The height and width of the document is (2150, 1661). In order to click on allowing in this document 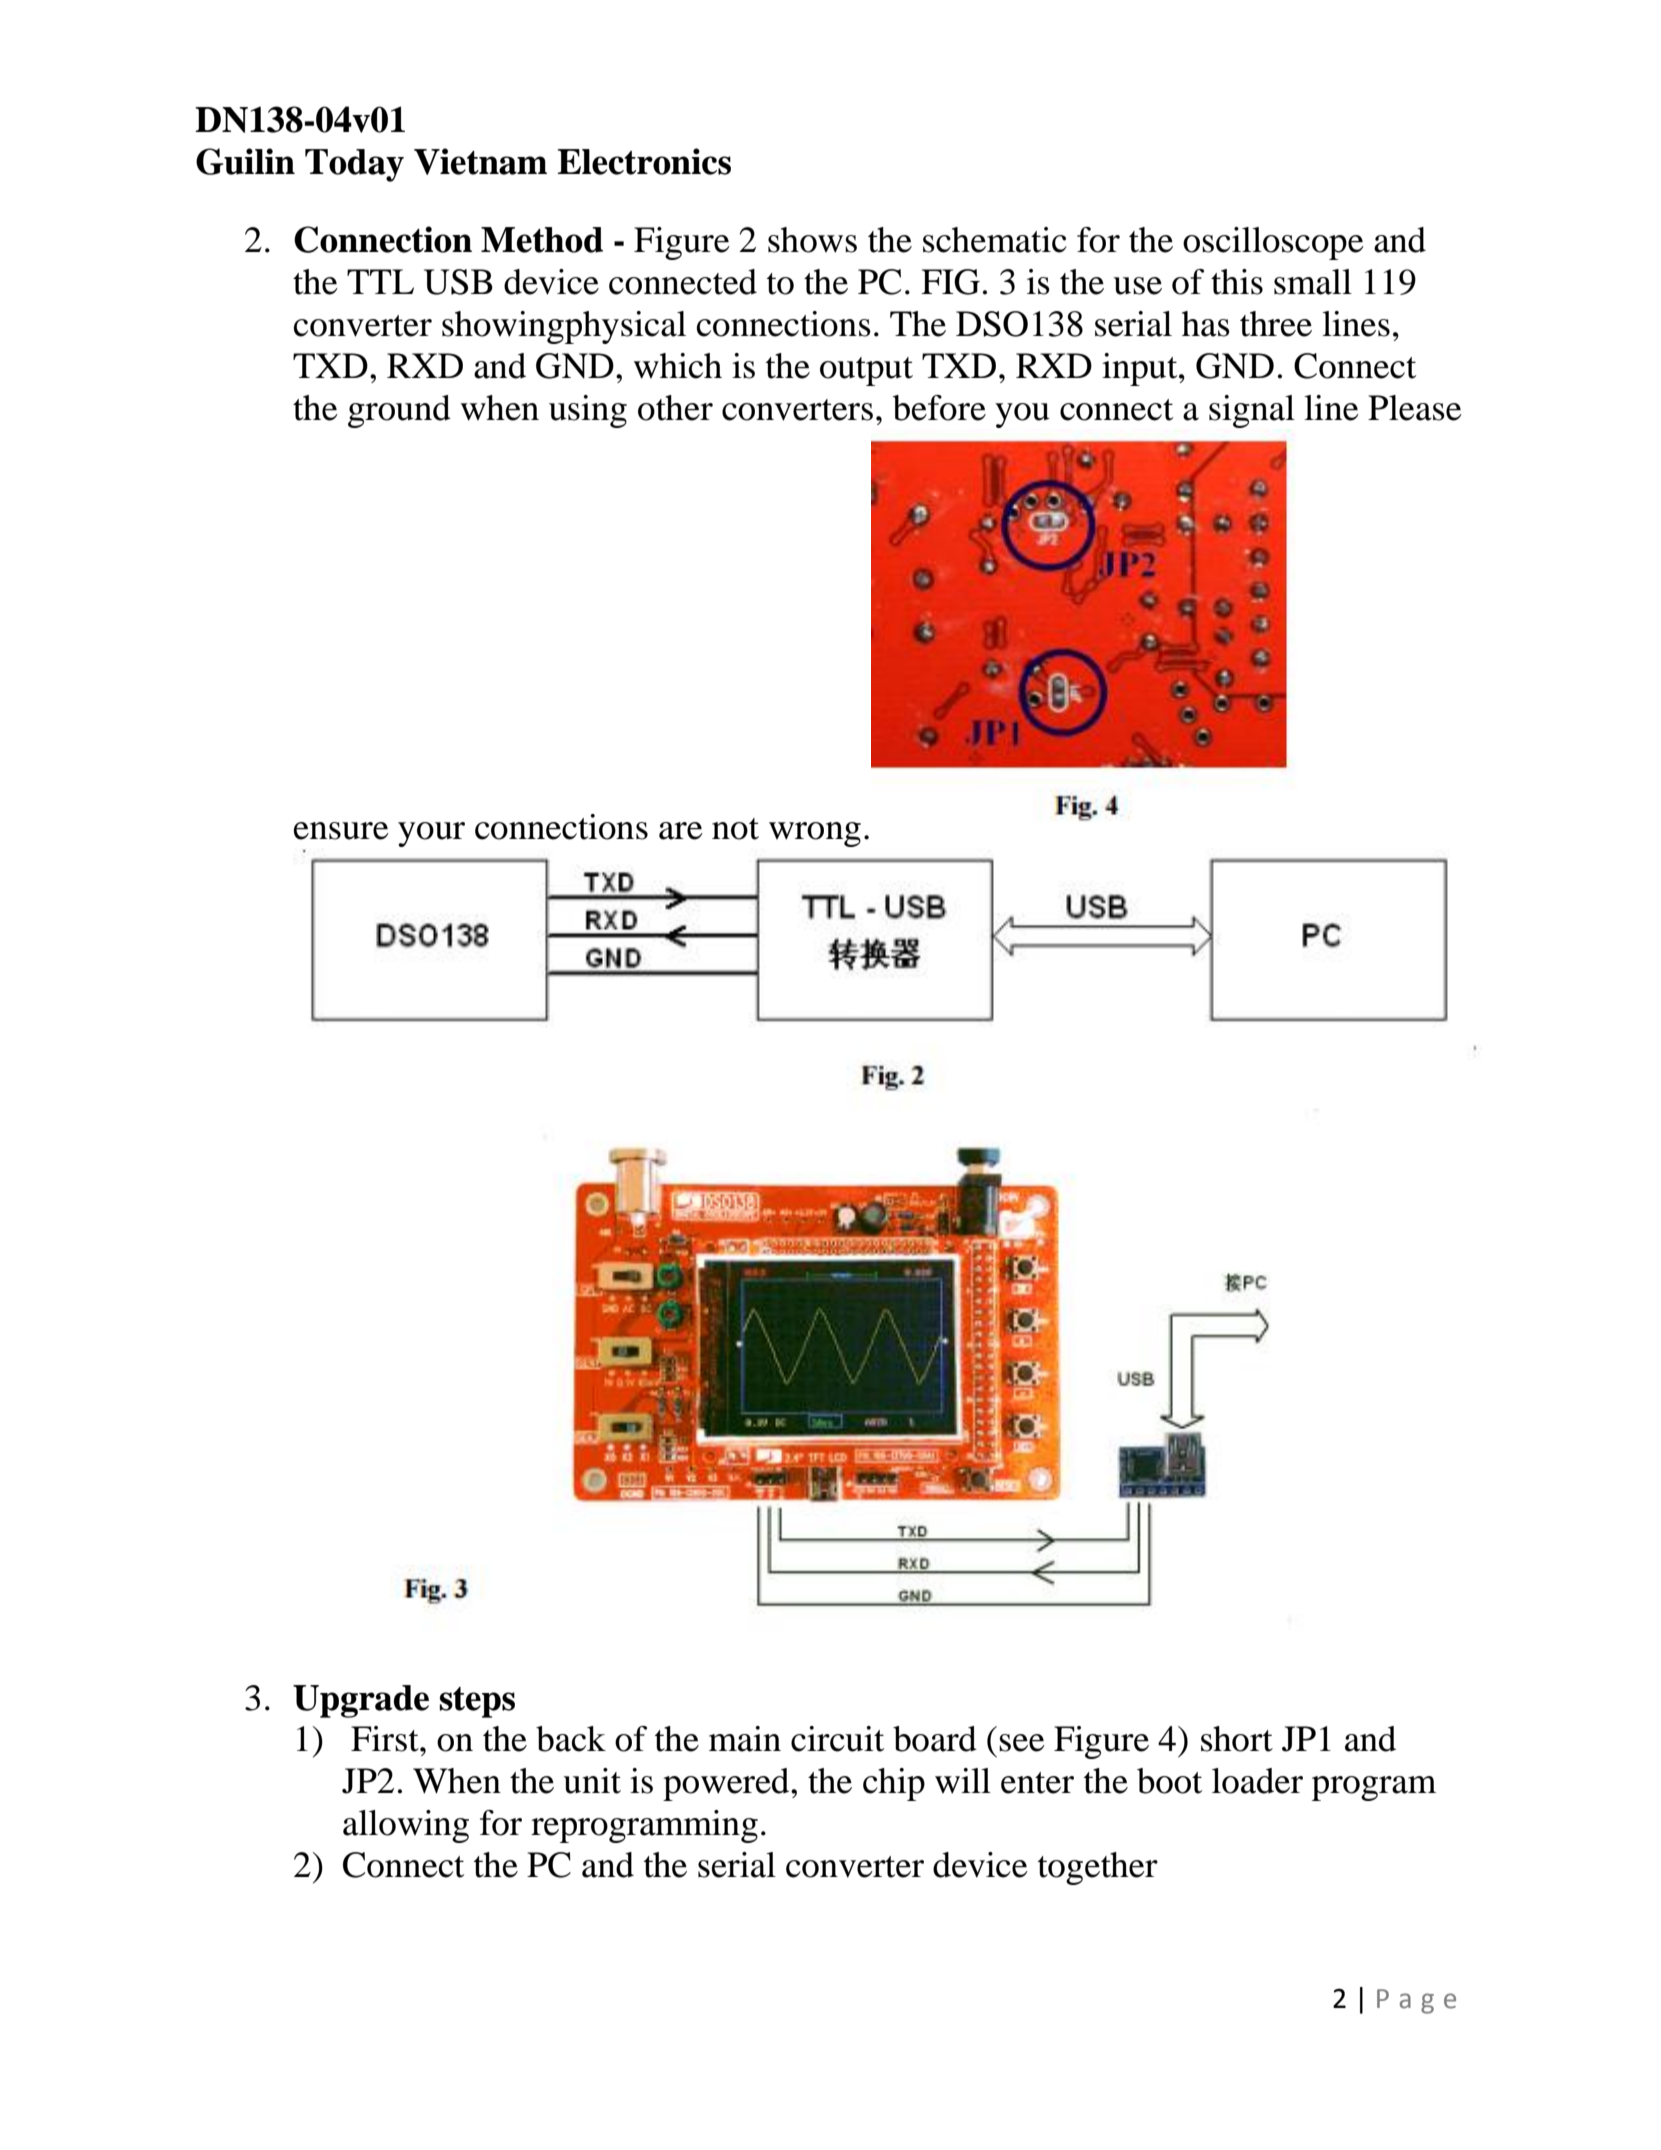, I will do `click(406, 1826)`.
